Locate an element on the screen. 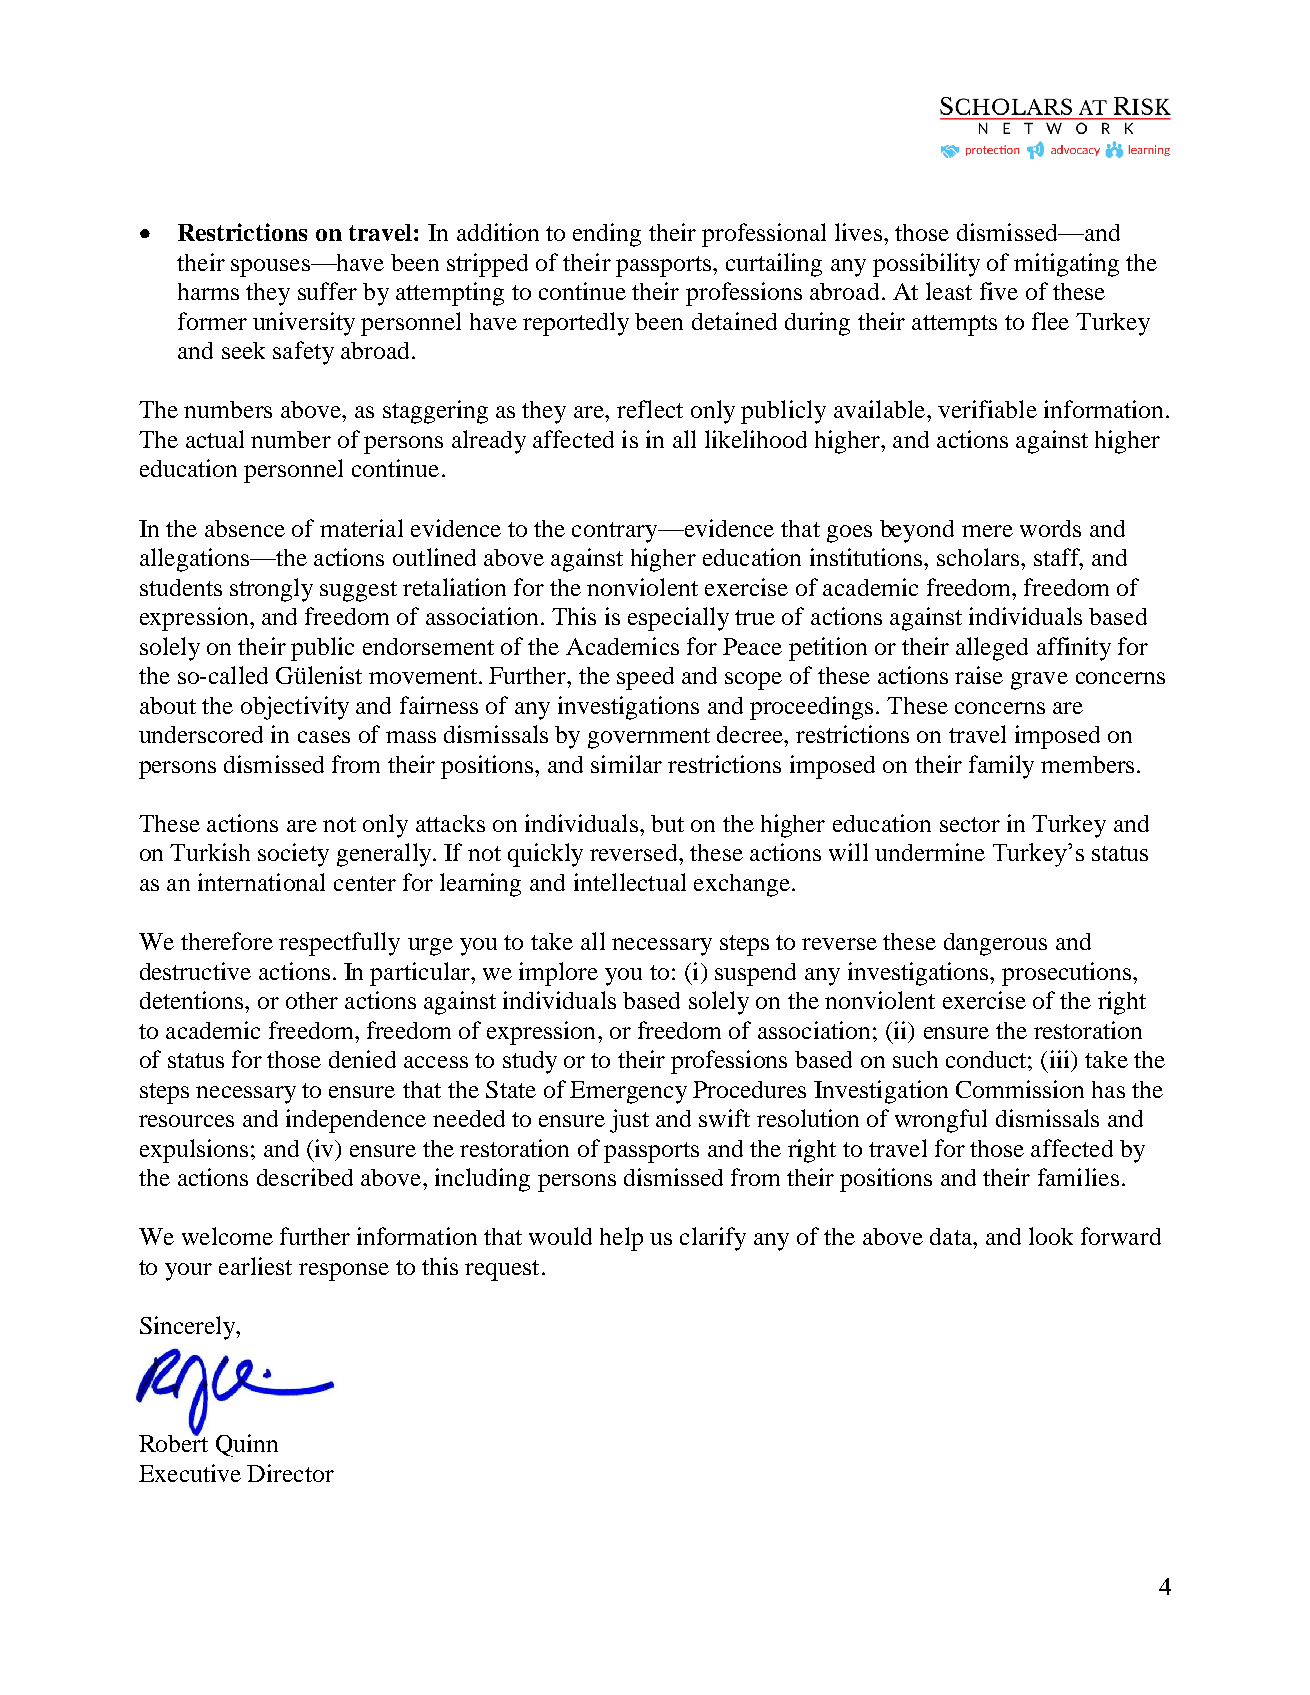 Image resolution: width=1310 pixels, height=1695 pixels. sector is located at coordinates (970, 824).
